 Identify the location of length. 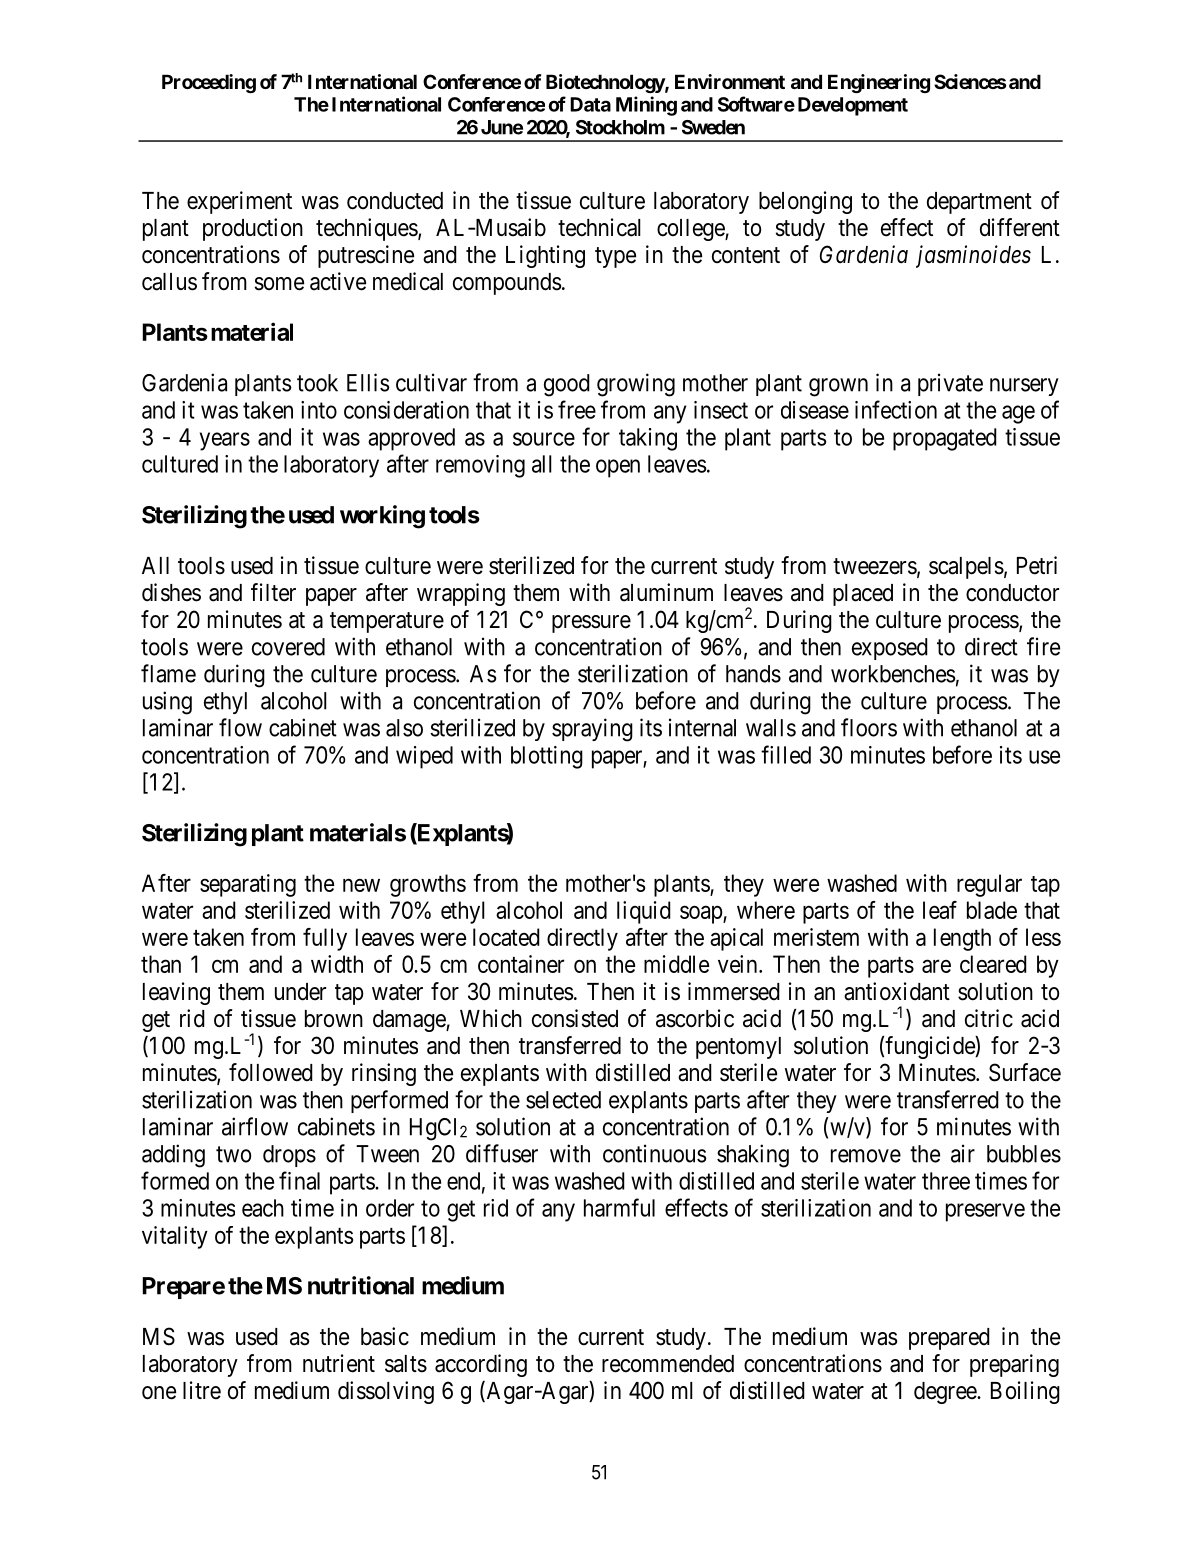
(962, 939).
